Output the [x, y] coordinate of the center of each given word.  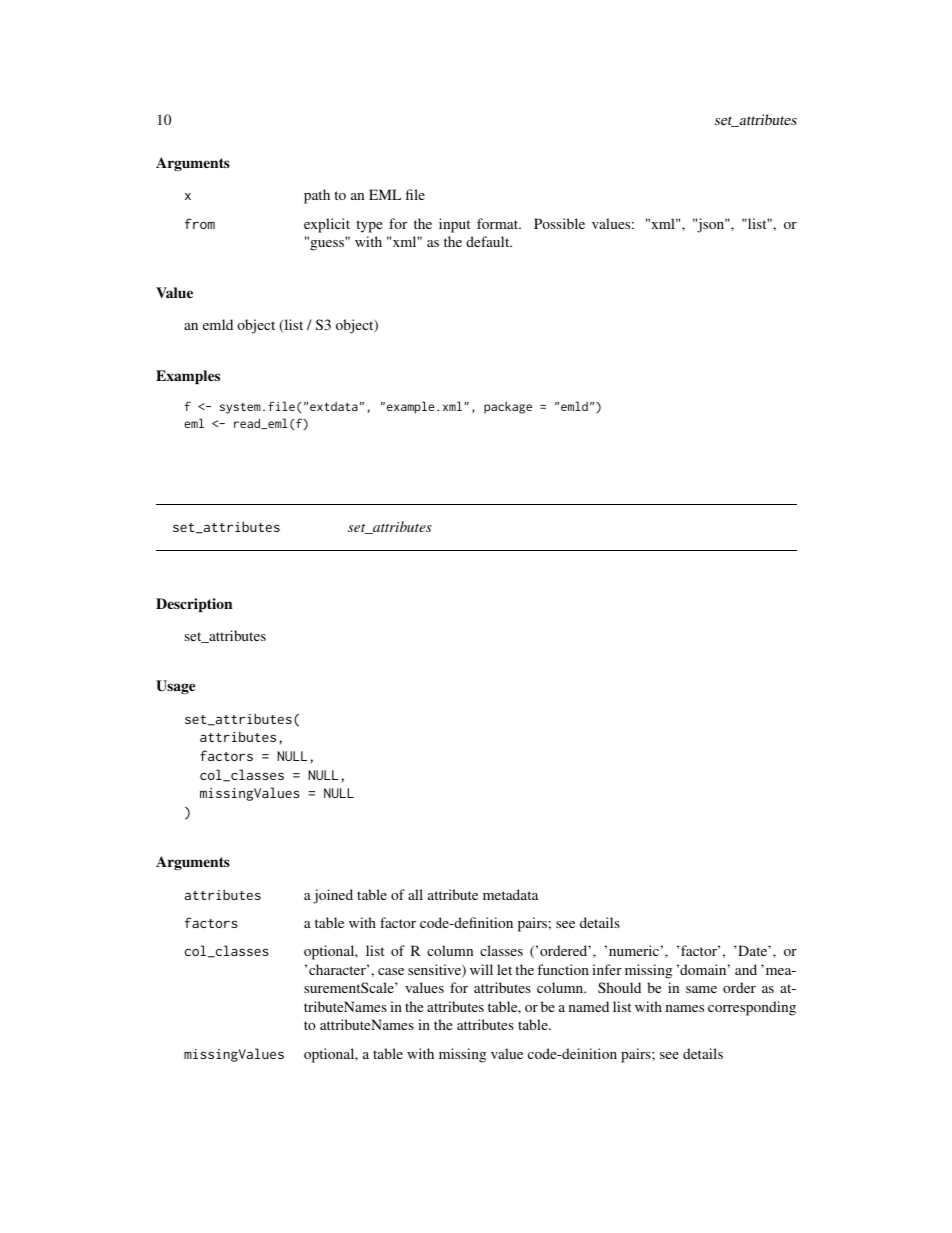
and [746, 969]
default [489, 241]
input [454, 225]
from [200, 223]
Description [194, 605]
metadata [510, 894]
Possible [559, 223]
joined [333, 896]
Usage [175, 687]
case [391, 971]
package [508, 407]
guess [326, 244]
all [415, 894]
